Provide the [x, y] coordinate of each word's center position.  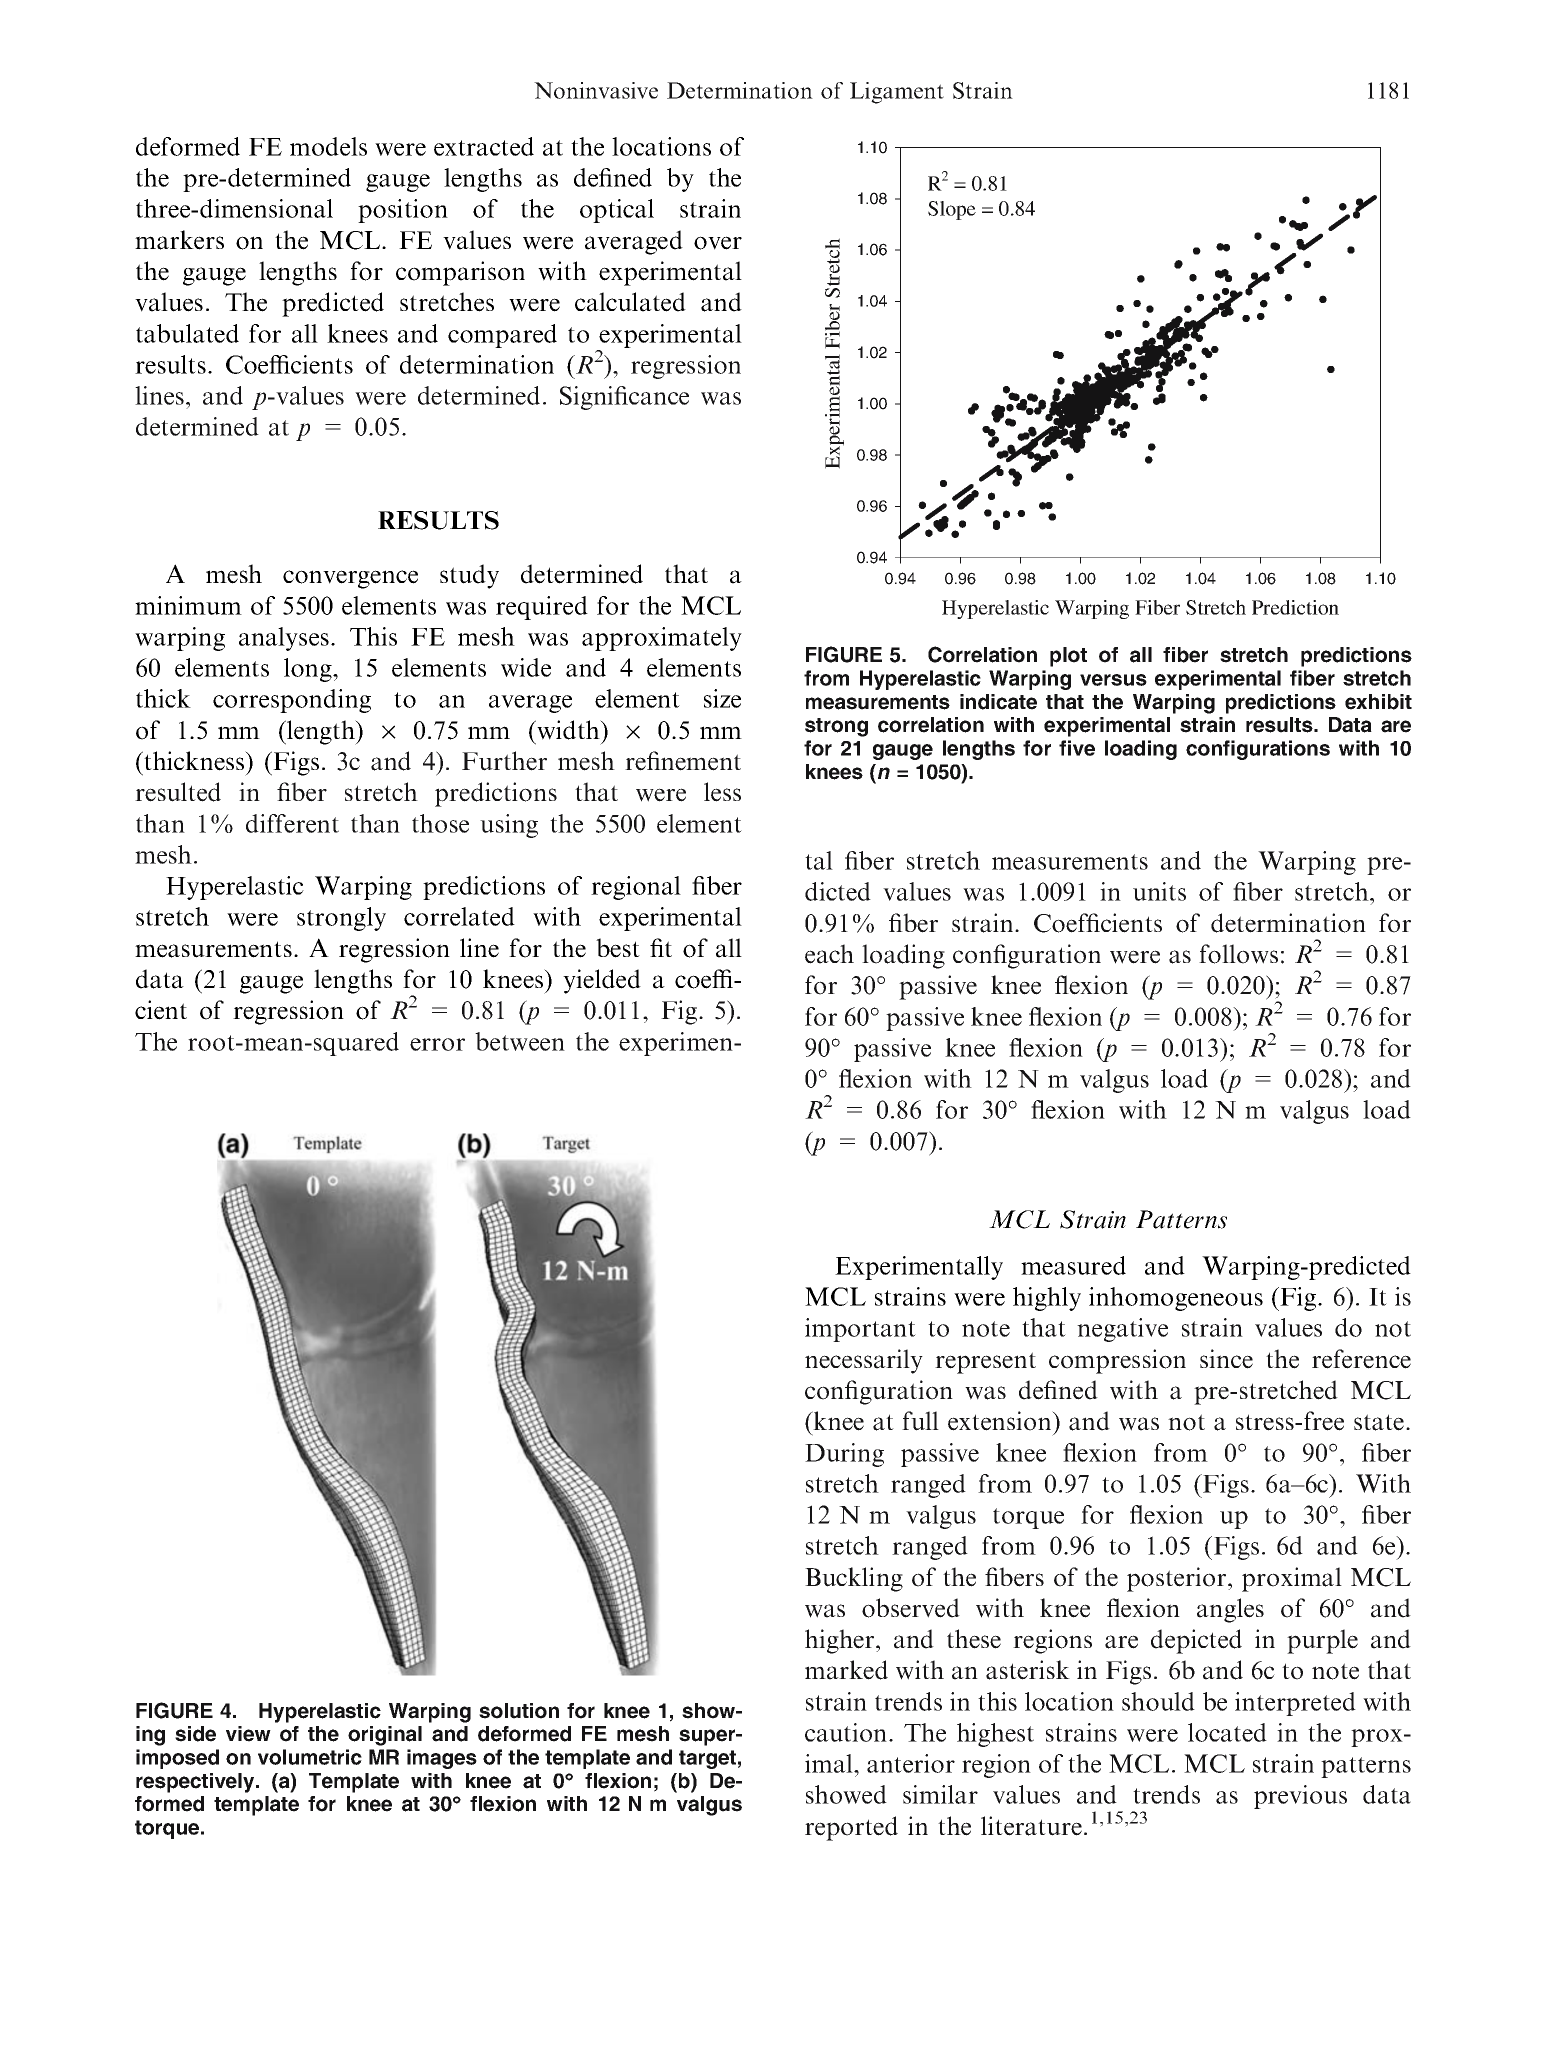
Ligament [897, 93]
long [309, 670]
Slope [952, 210]
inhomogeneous [1176, 1299]
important [860, 1330]
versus [1113, 680]
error [437, 1044]
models [328, 146]
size [722, 698]
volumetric [310, 1757]
